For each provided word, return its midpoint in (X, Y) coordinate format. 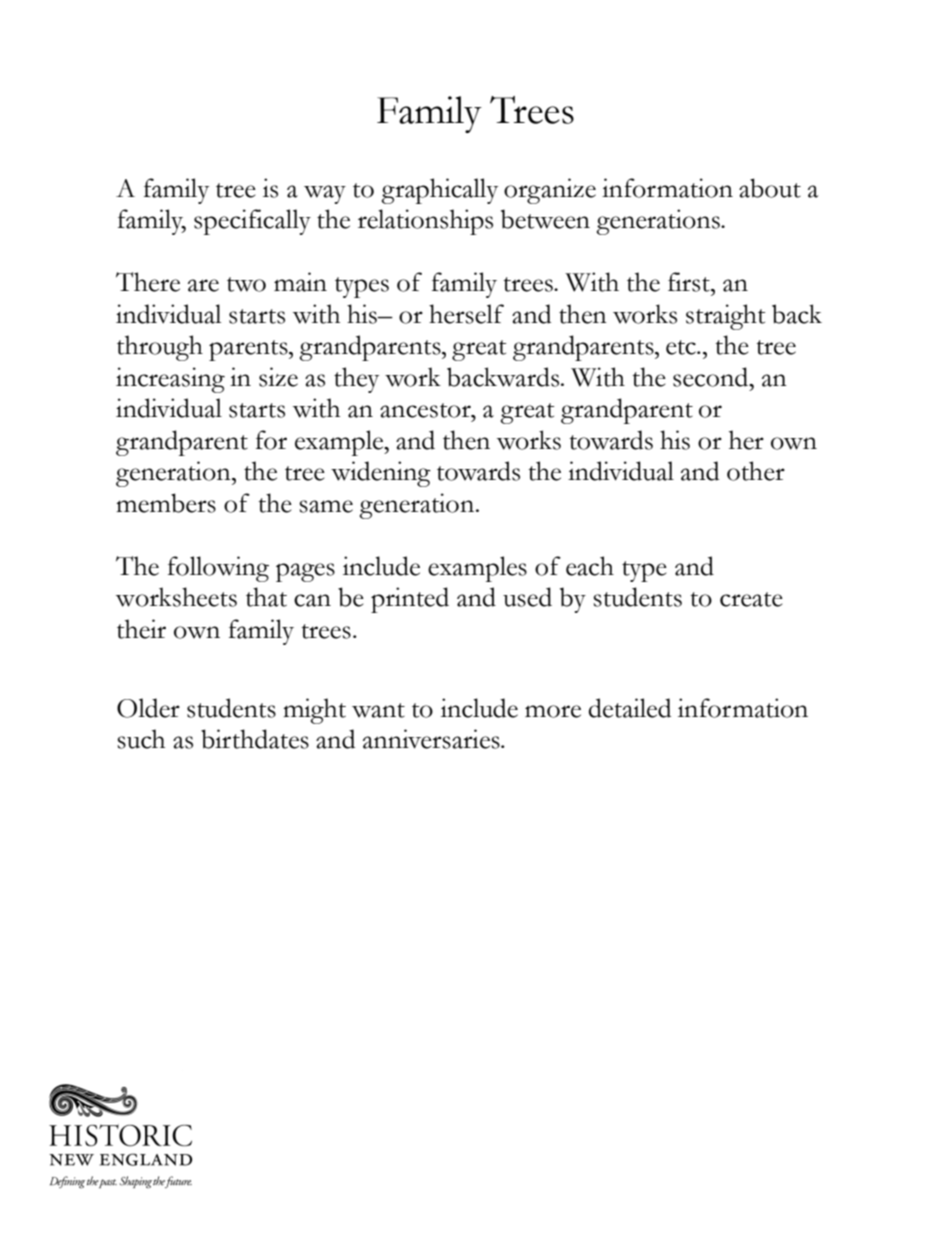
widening (381, 474)
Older (148, 708)
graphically (440, 191)
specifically (252, 222)
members (166, 503)
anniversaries (432, 739)
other (756, 471)
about (770, 188)
